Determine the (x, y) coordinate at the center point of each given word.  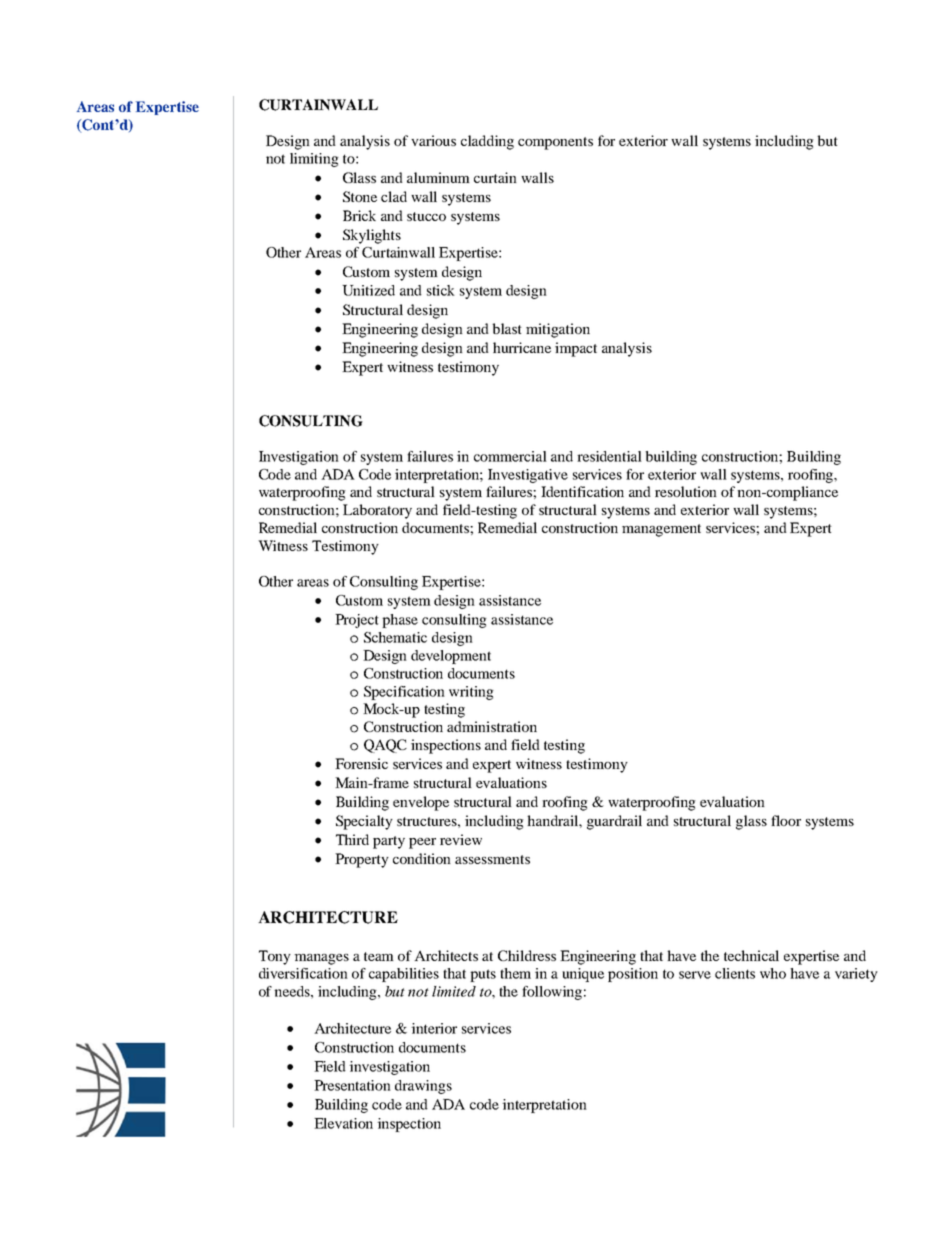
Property (362, 860)
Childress (527, 955)
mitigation (558, 330)
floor (786, 820)
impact (576, 349)
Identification (582, 491)
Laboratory (377, 511)
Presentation (352, 1085)
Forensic (361, 763)
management (661, 530)
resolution (686, 491)
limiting (314, 160)
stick (441, 290)
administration (492, 726)
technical (751, 955)
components (555, 143)
